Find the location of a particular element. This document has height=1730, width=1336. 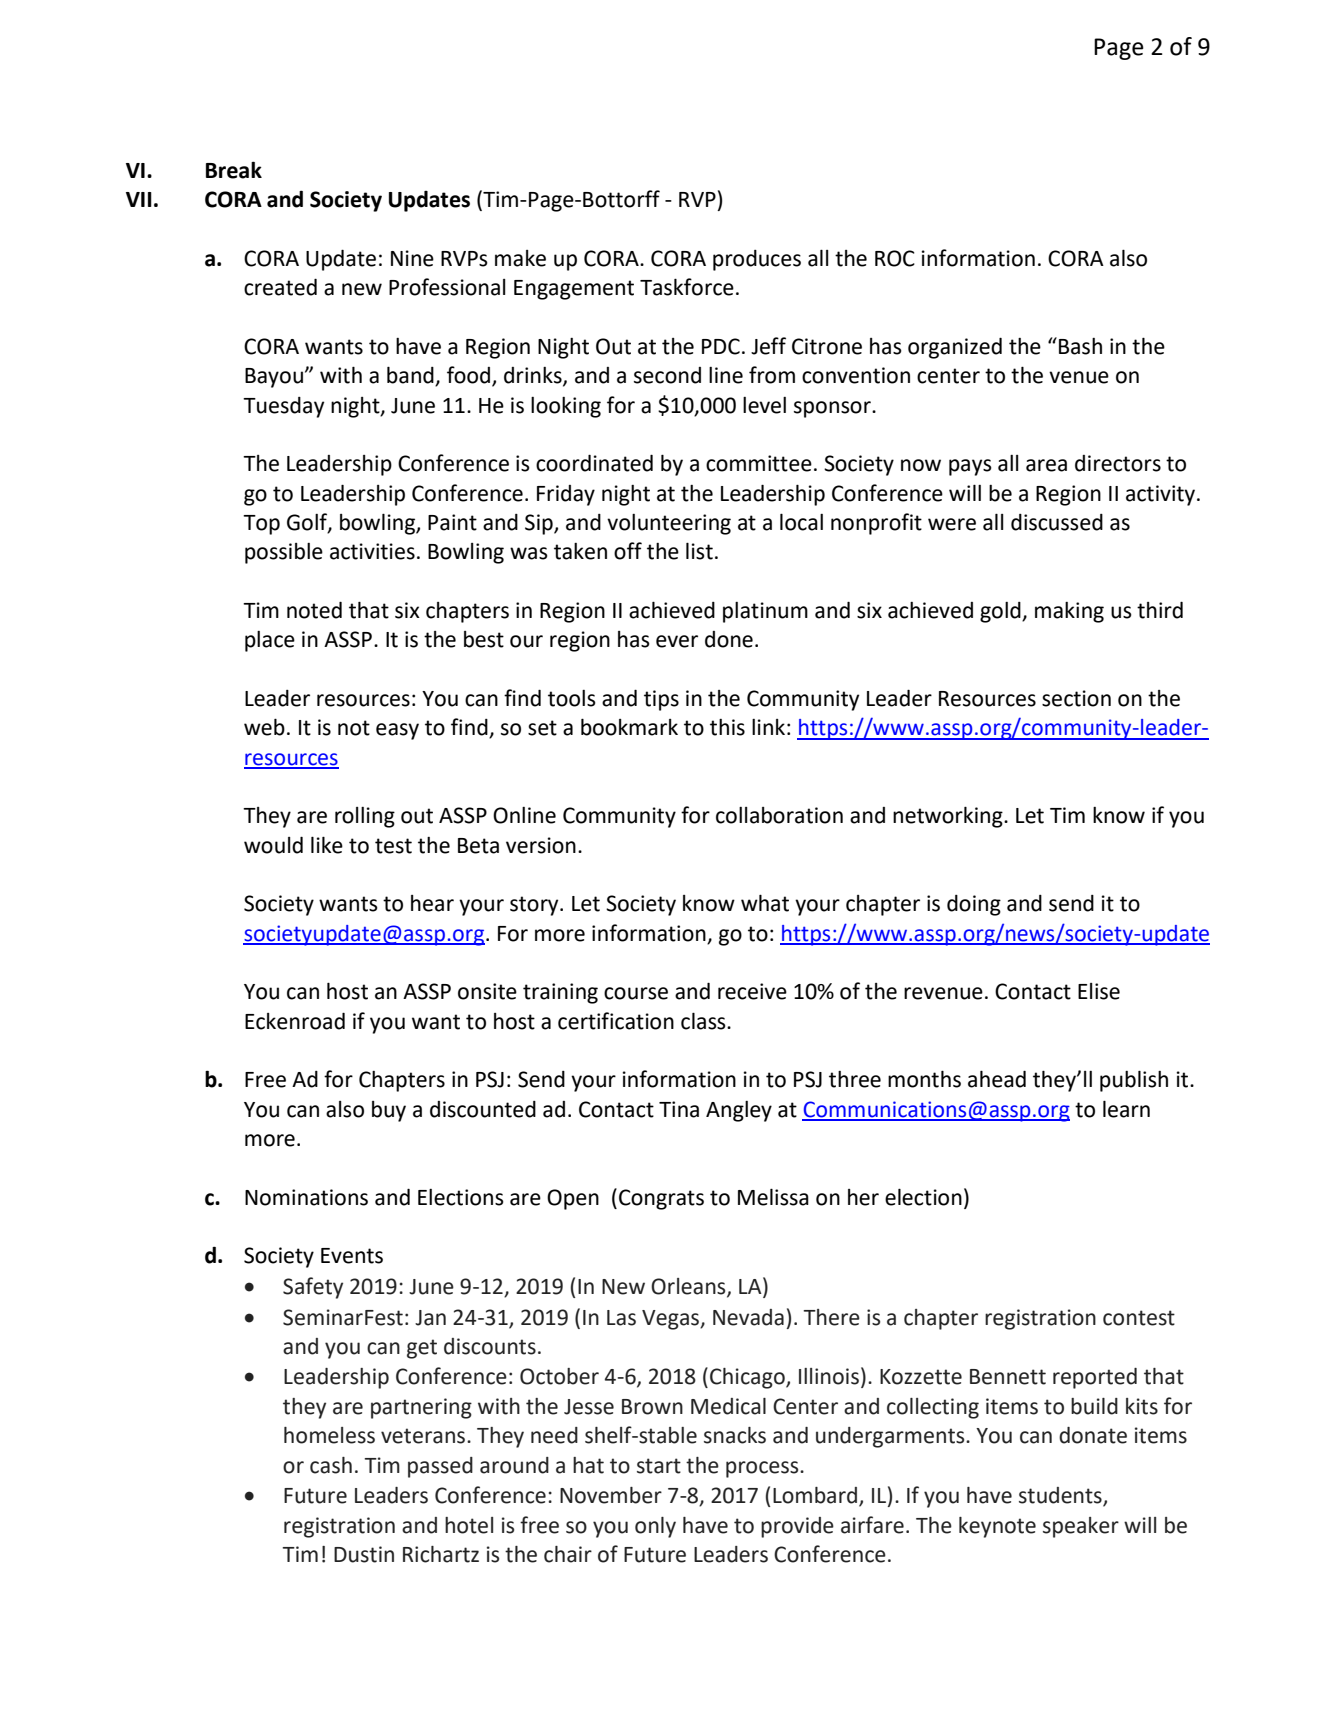

place is located at coordinates (270, 641).
